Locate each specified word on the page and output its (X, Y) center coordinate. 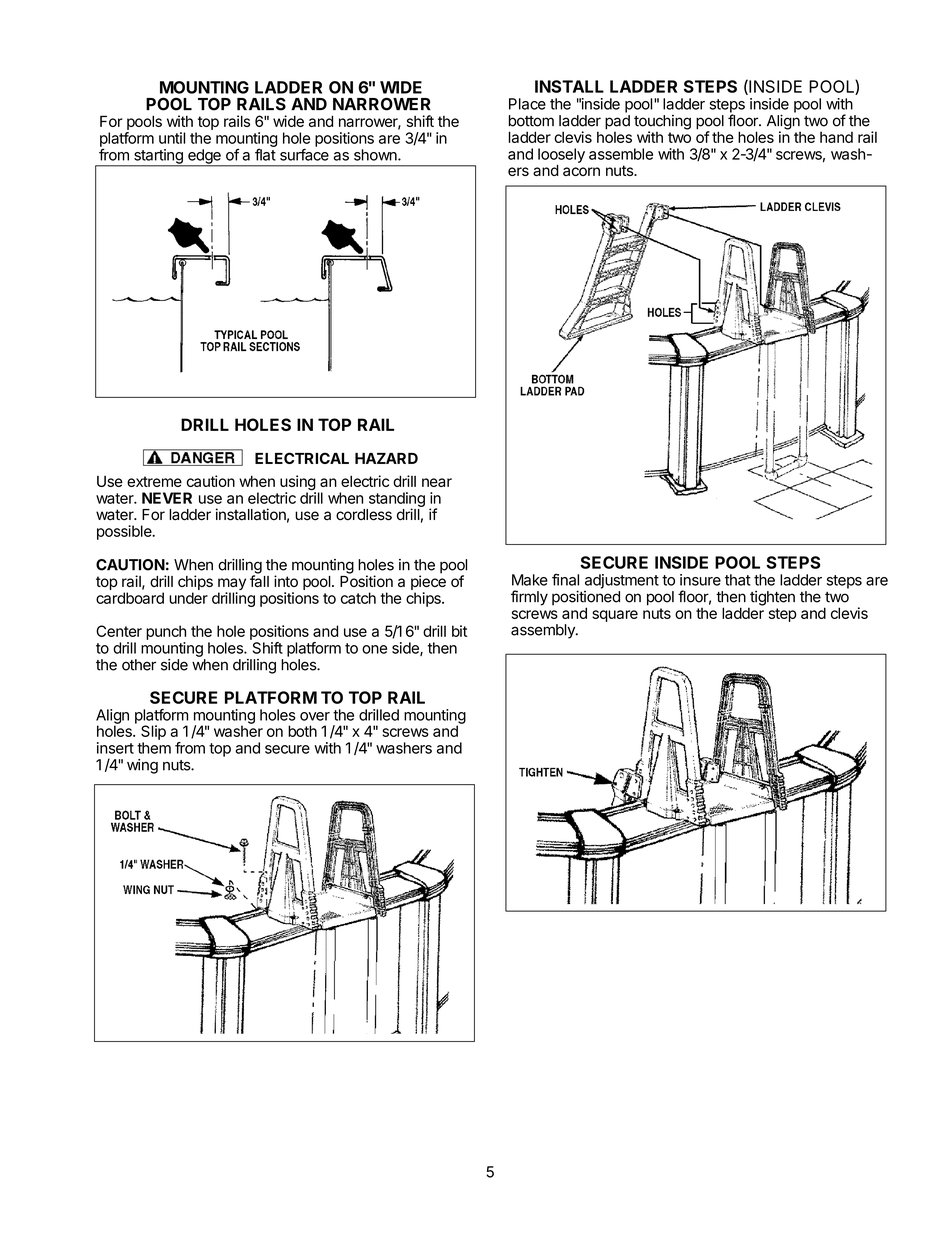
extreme (154, 481)
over (315, 716)
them (154, 748)
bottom (531, 121)
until (172, 138)
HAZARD (386, 458)
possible (125, 532)
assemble (621, 154)
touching (662, 123)
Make (530, 580)
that (738, 580)
